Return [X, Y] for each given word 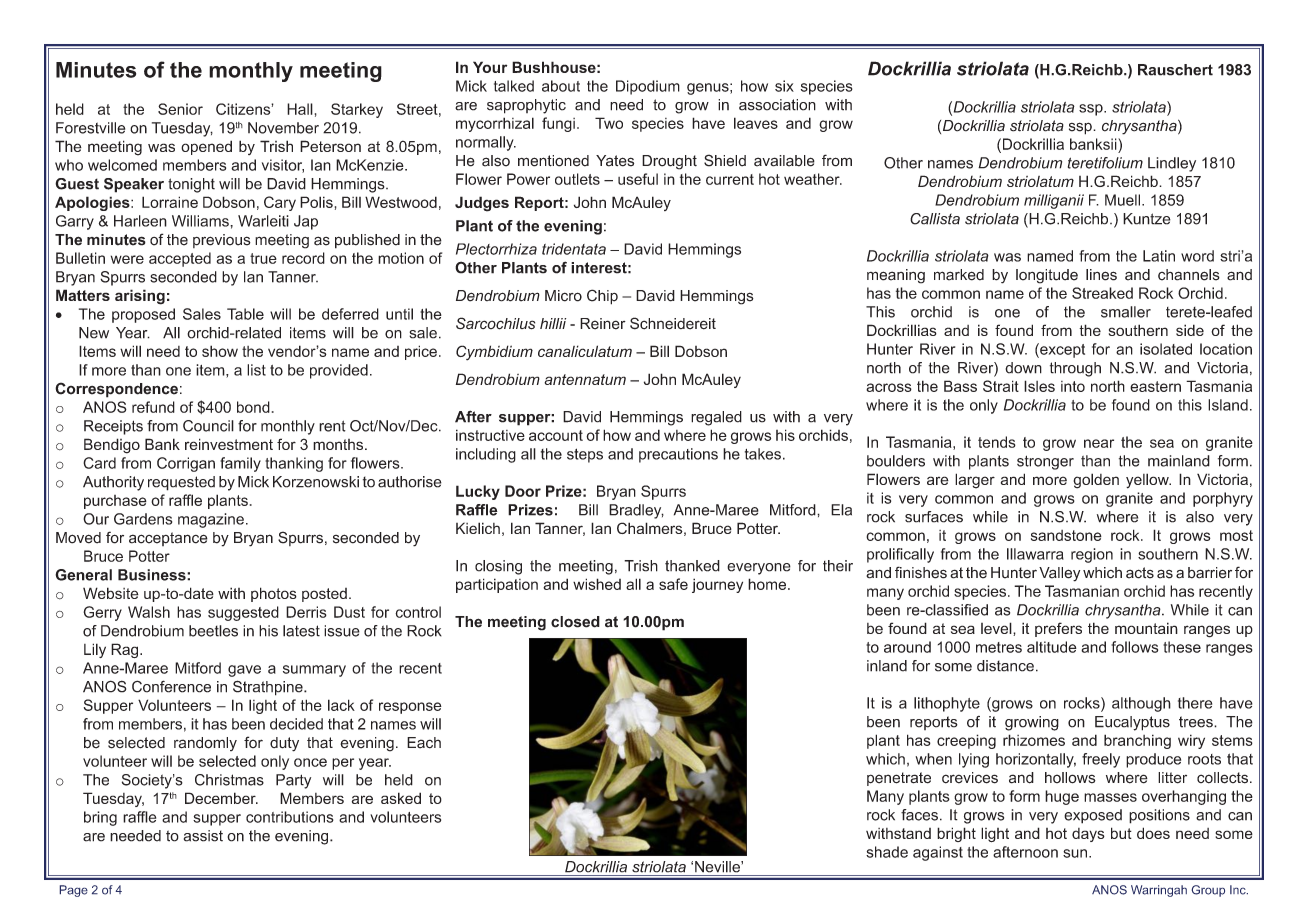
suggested [243, 613]
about [561, 86]
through [1075, 369]
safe [673, 584]
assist [203, 836]
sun [1075, 853]
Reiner [603, 324]
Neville [718, 867]
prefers [1058, 629]
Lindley [1172, 164]
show [220, 351]
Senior [180, 109]
